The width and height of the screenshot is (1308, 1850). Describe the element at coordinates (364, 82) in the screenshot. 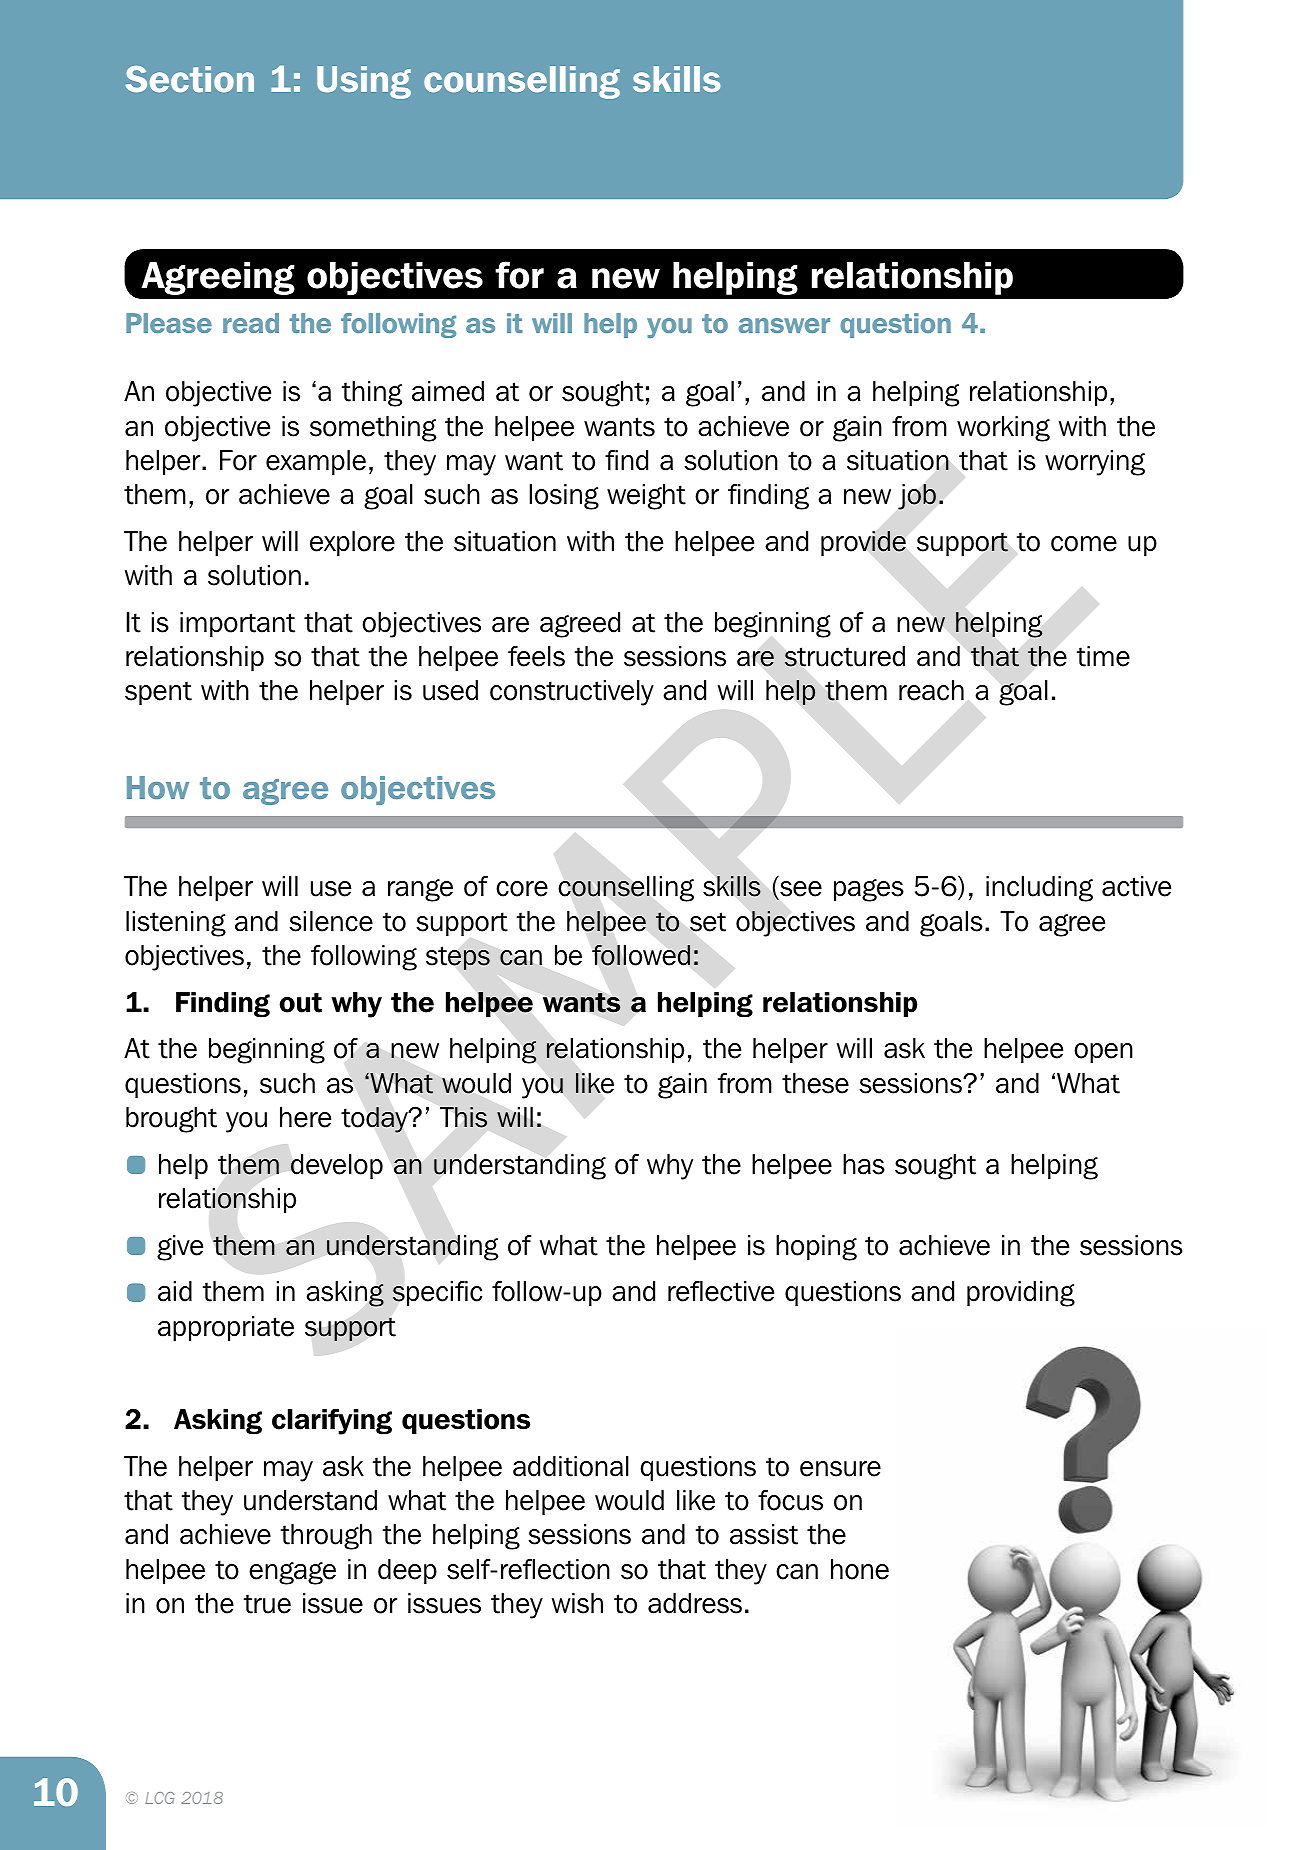

I see `Using` at that location.
